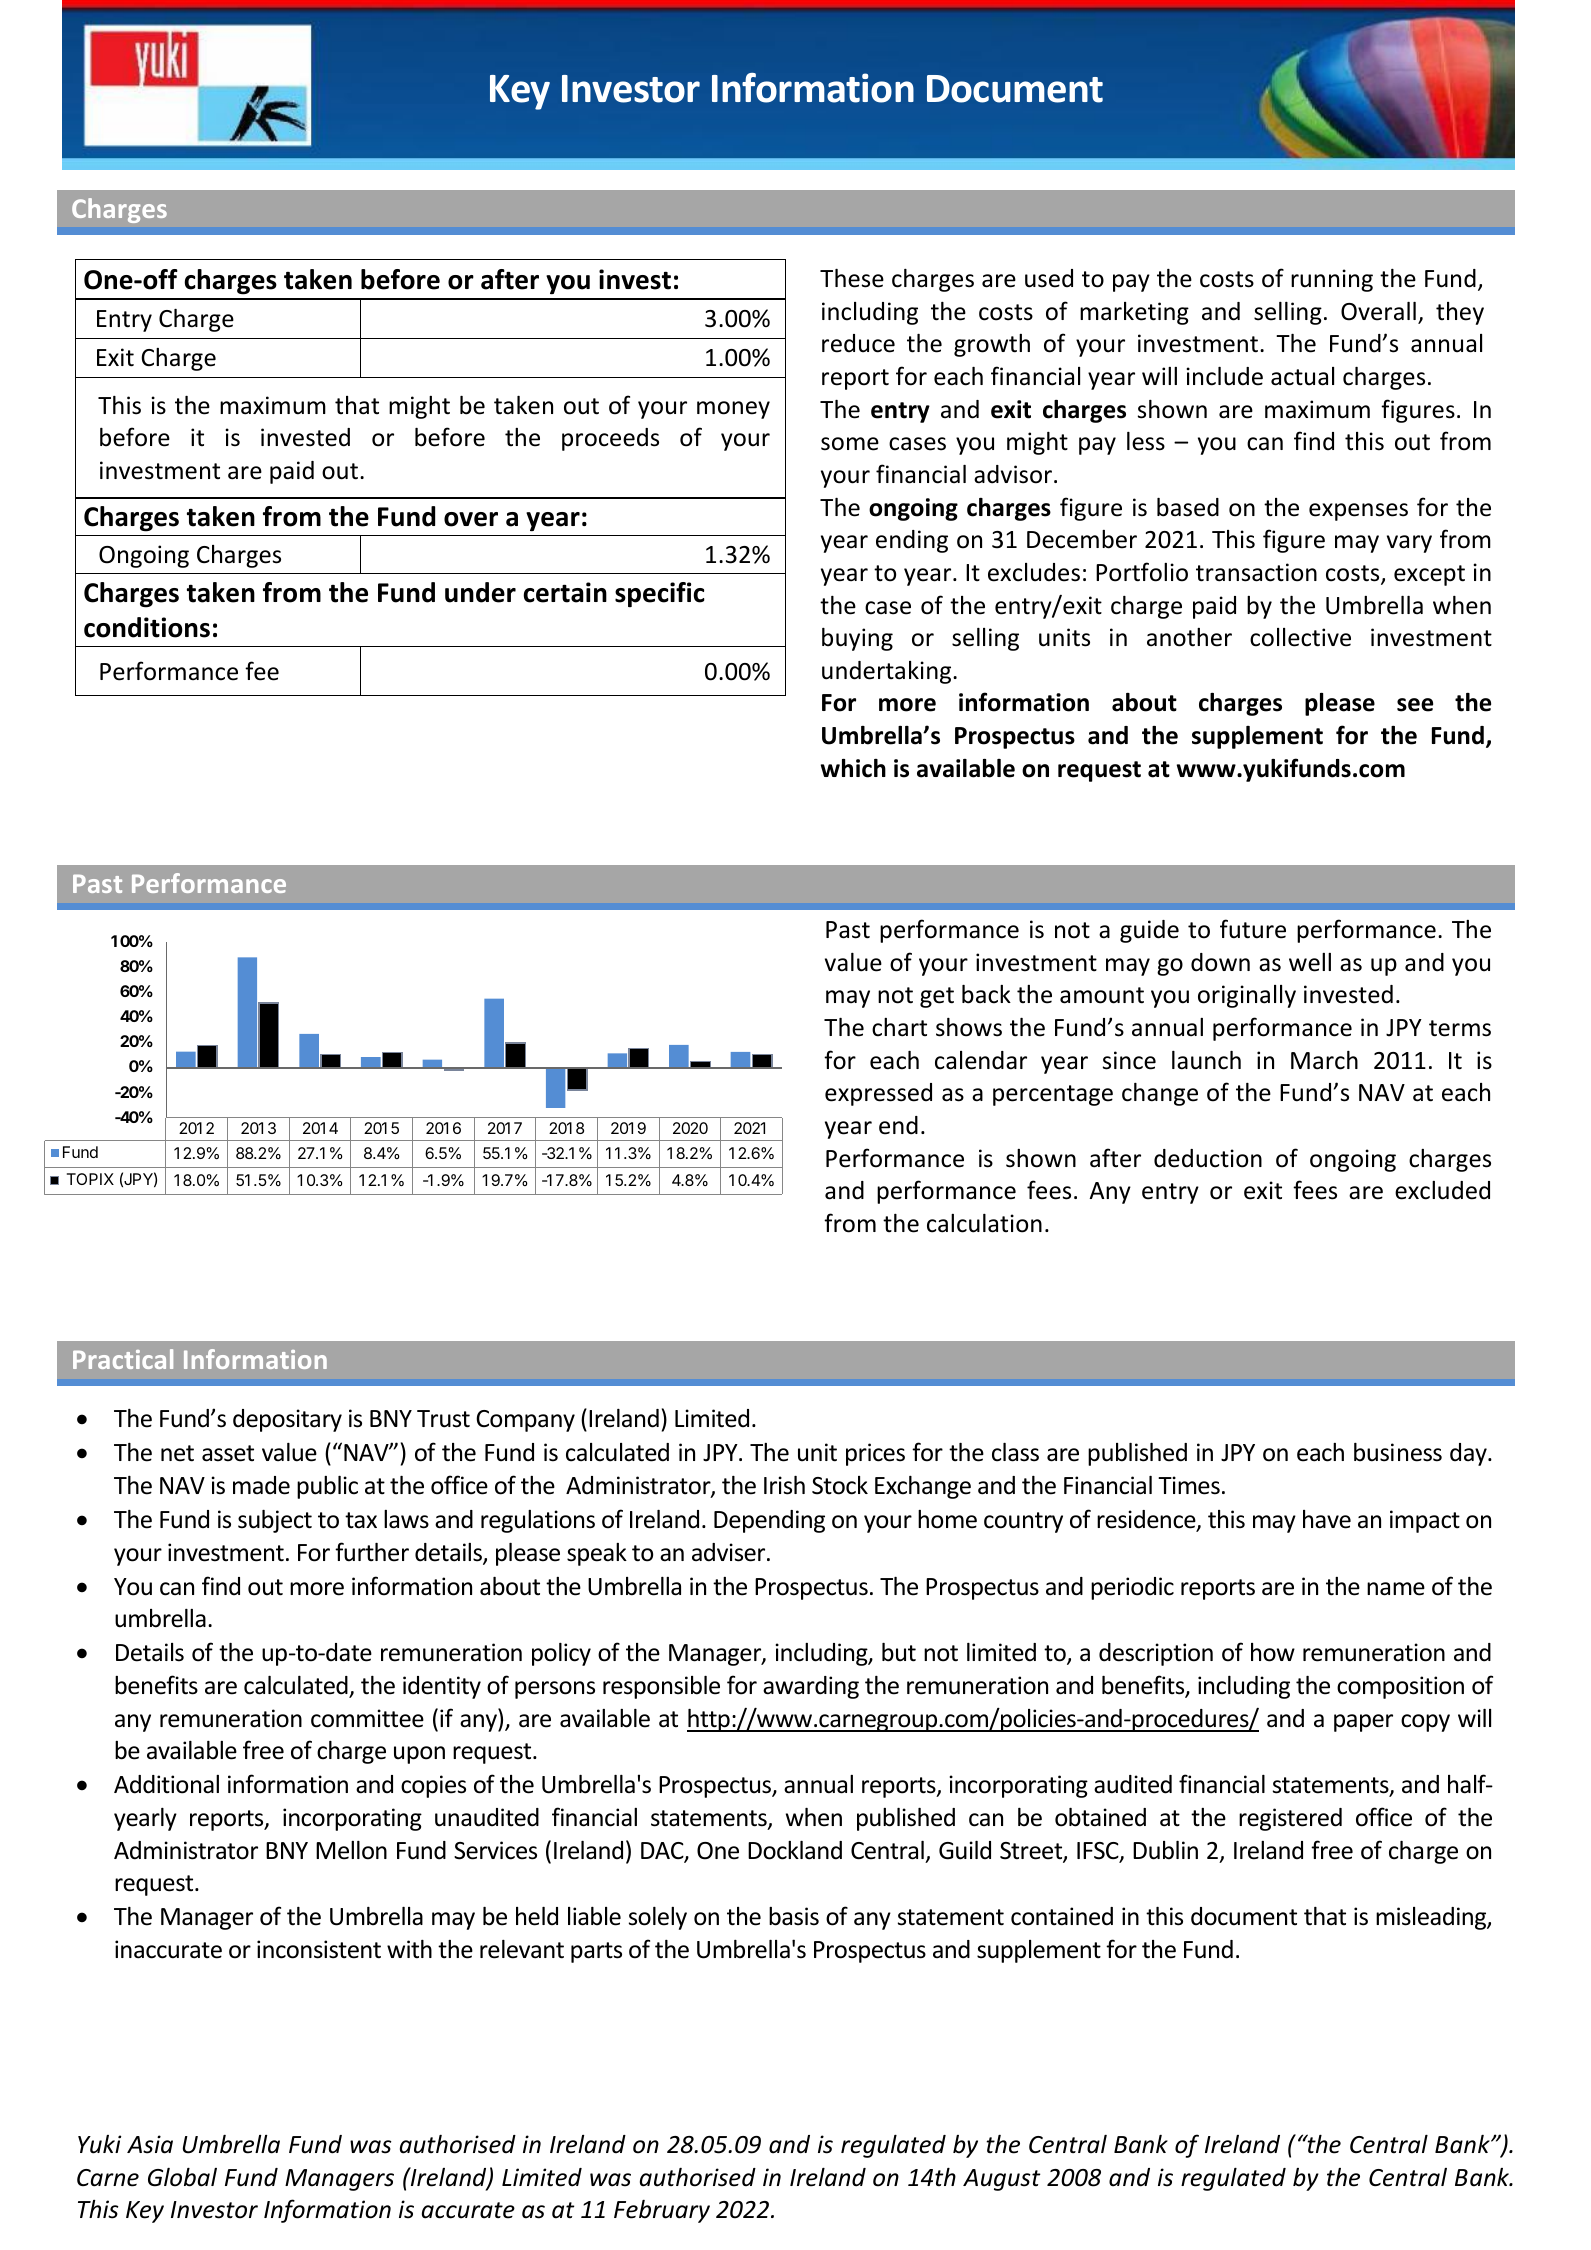  Describe the element at coordinates (1398, 1452) in the page. I see `business` at that location.
